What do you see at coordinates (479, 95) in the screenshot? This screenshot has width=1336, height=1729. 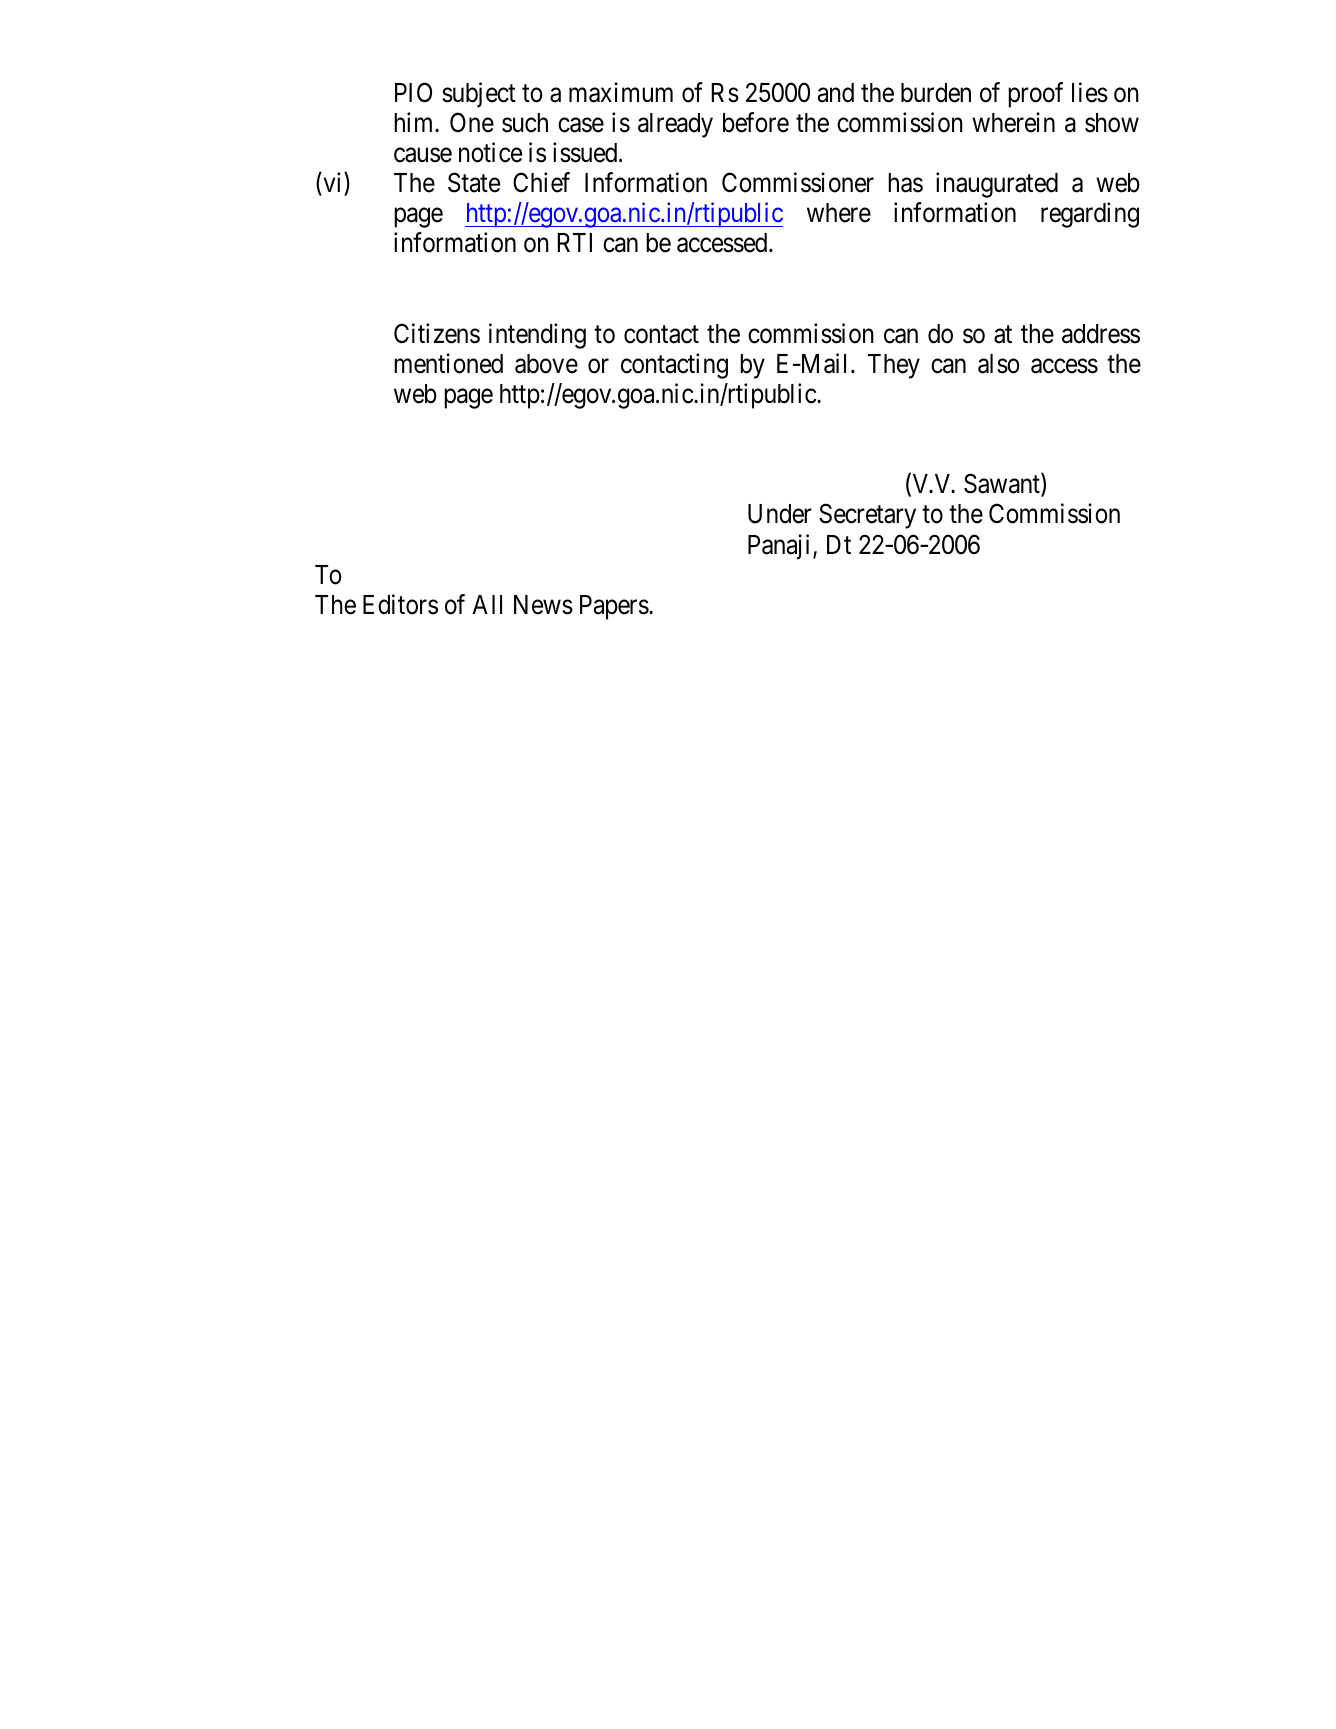 I see `subject` at bounding box center [479, 95].
